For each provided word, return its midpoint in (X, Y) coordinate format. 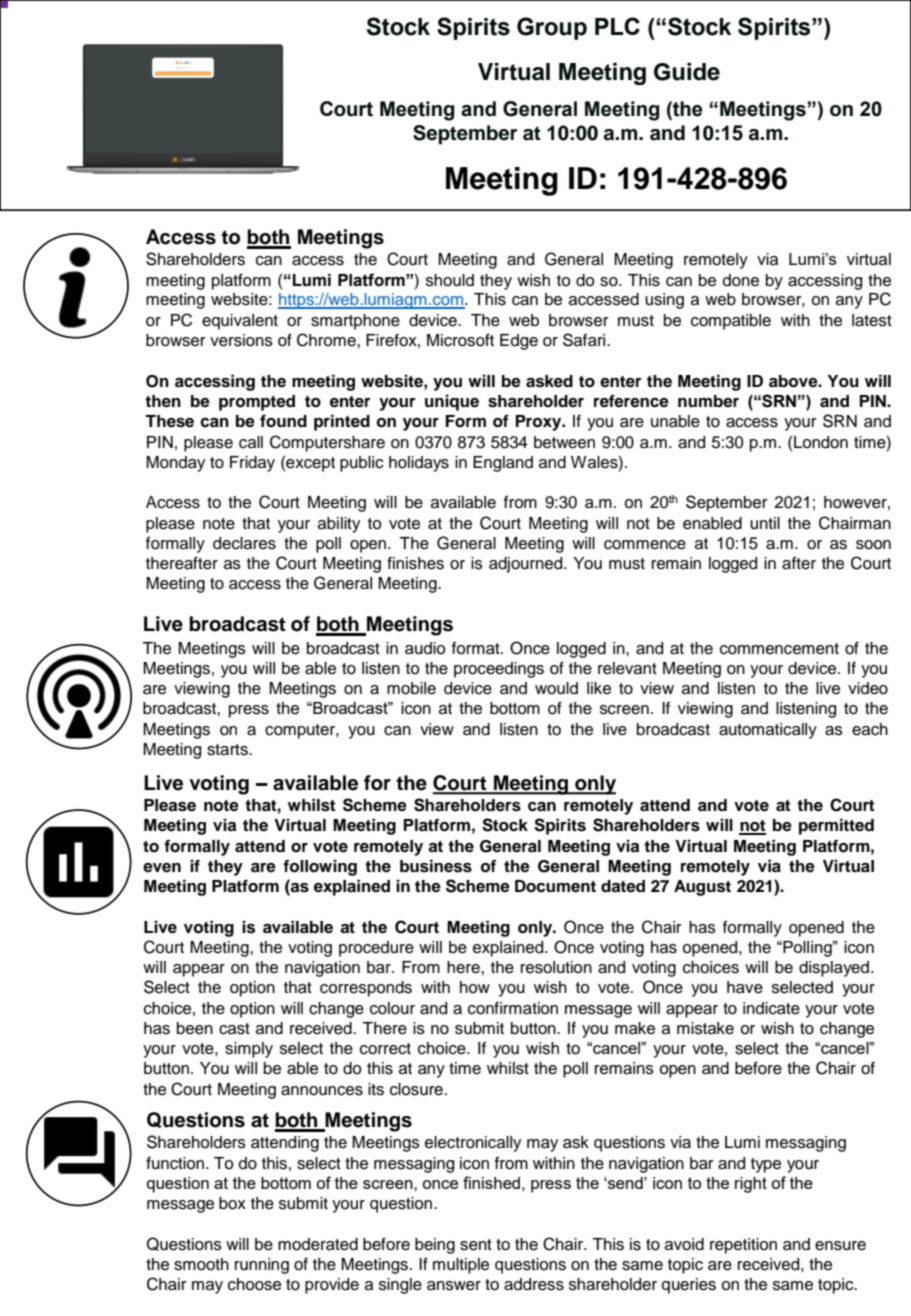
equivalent (240, 322)
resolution (556, 967)
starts (228, 750)
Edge (519, 342)
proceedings (499, 670)
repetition (743, 1246)
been (195, 1028)
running (262, 1266)
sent (476, 1245)
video (868, 688)
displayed (834, 969)
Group (552, 28)
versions (241, 340)
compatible (731, 322)
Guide (687, 71)
